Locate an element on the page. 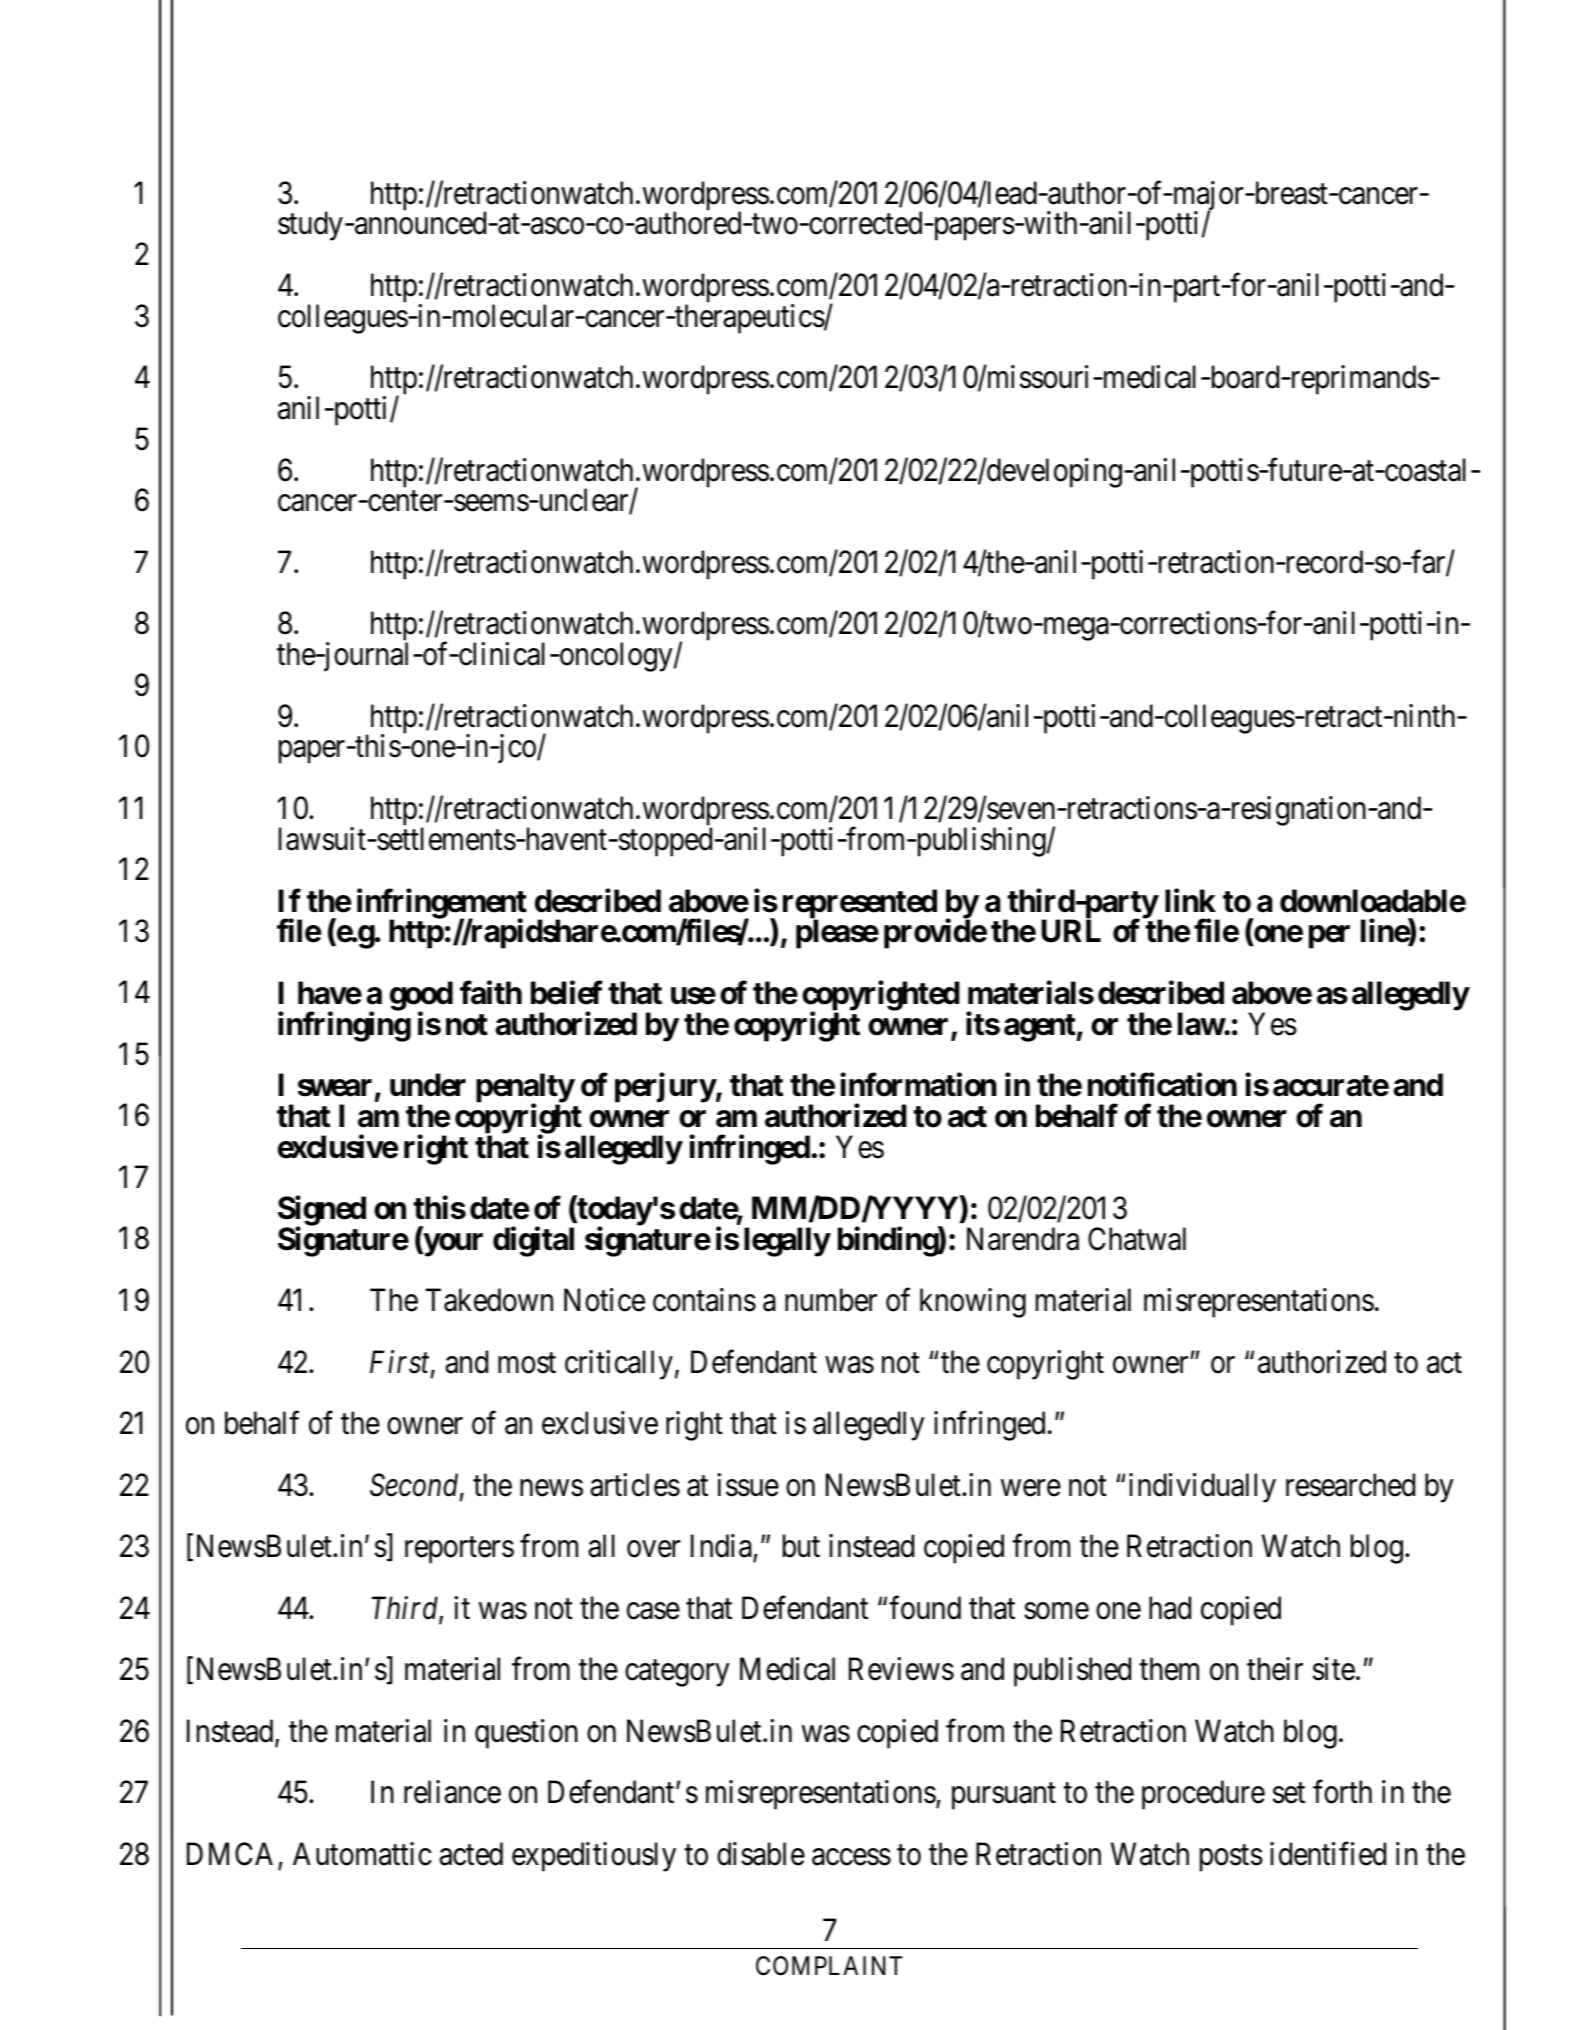 The width and height of the page is (1569, 2030). infringement is located at coordinates (442, 904).
